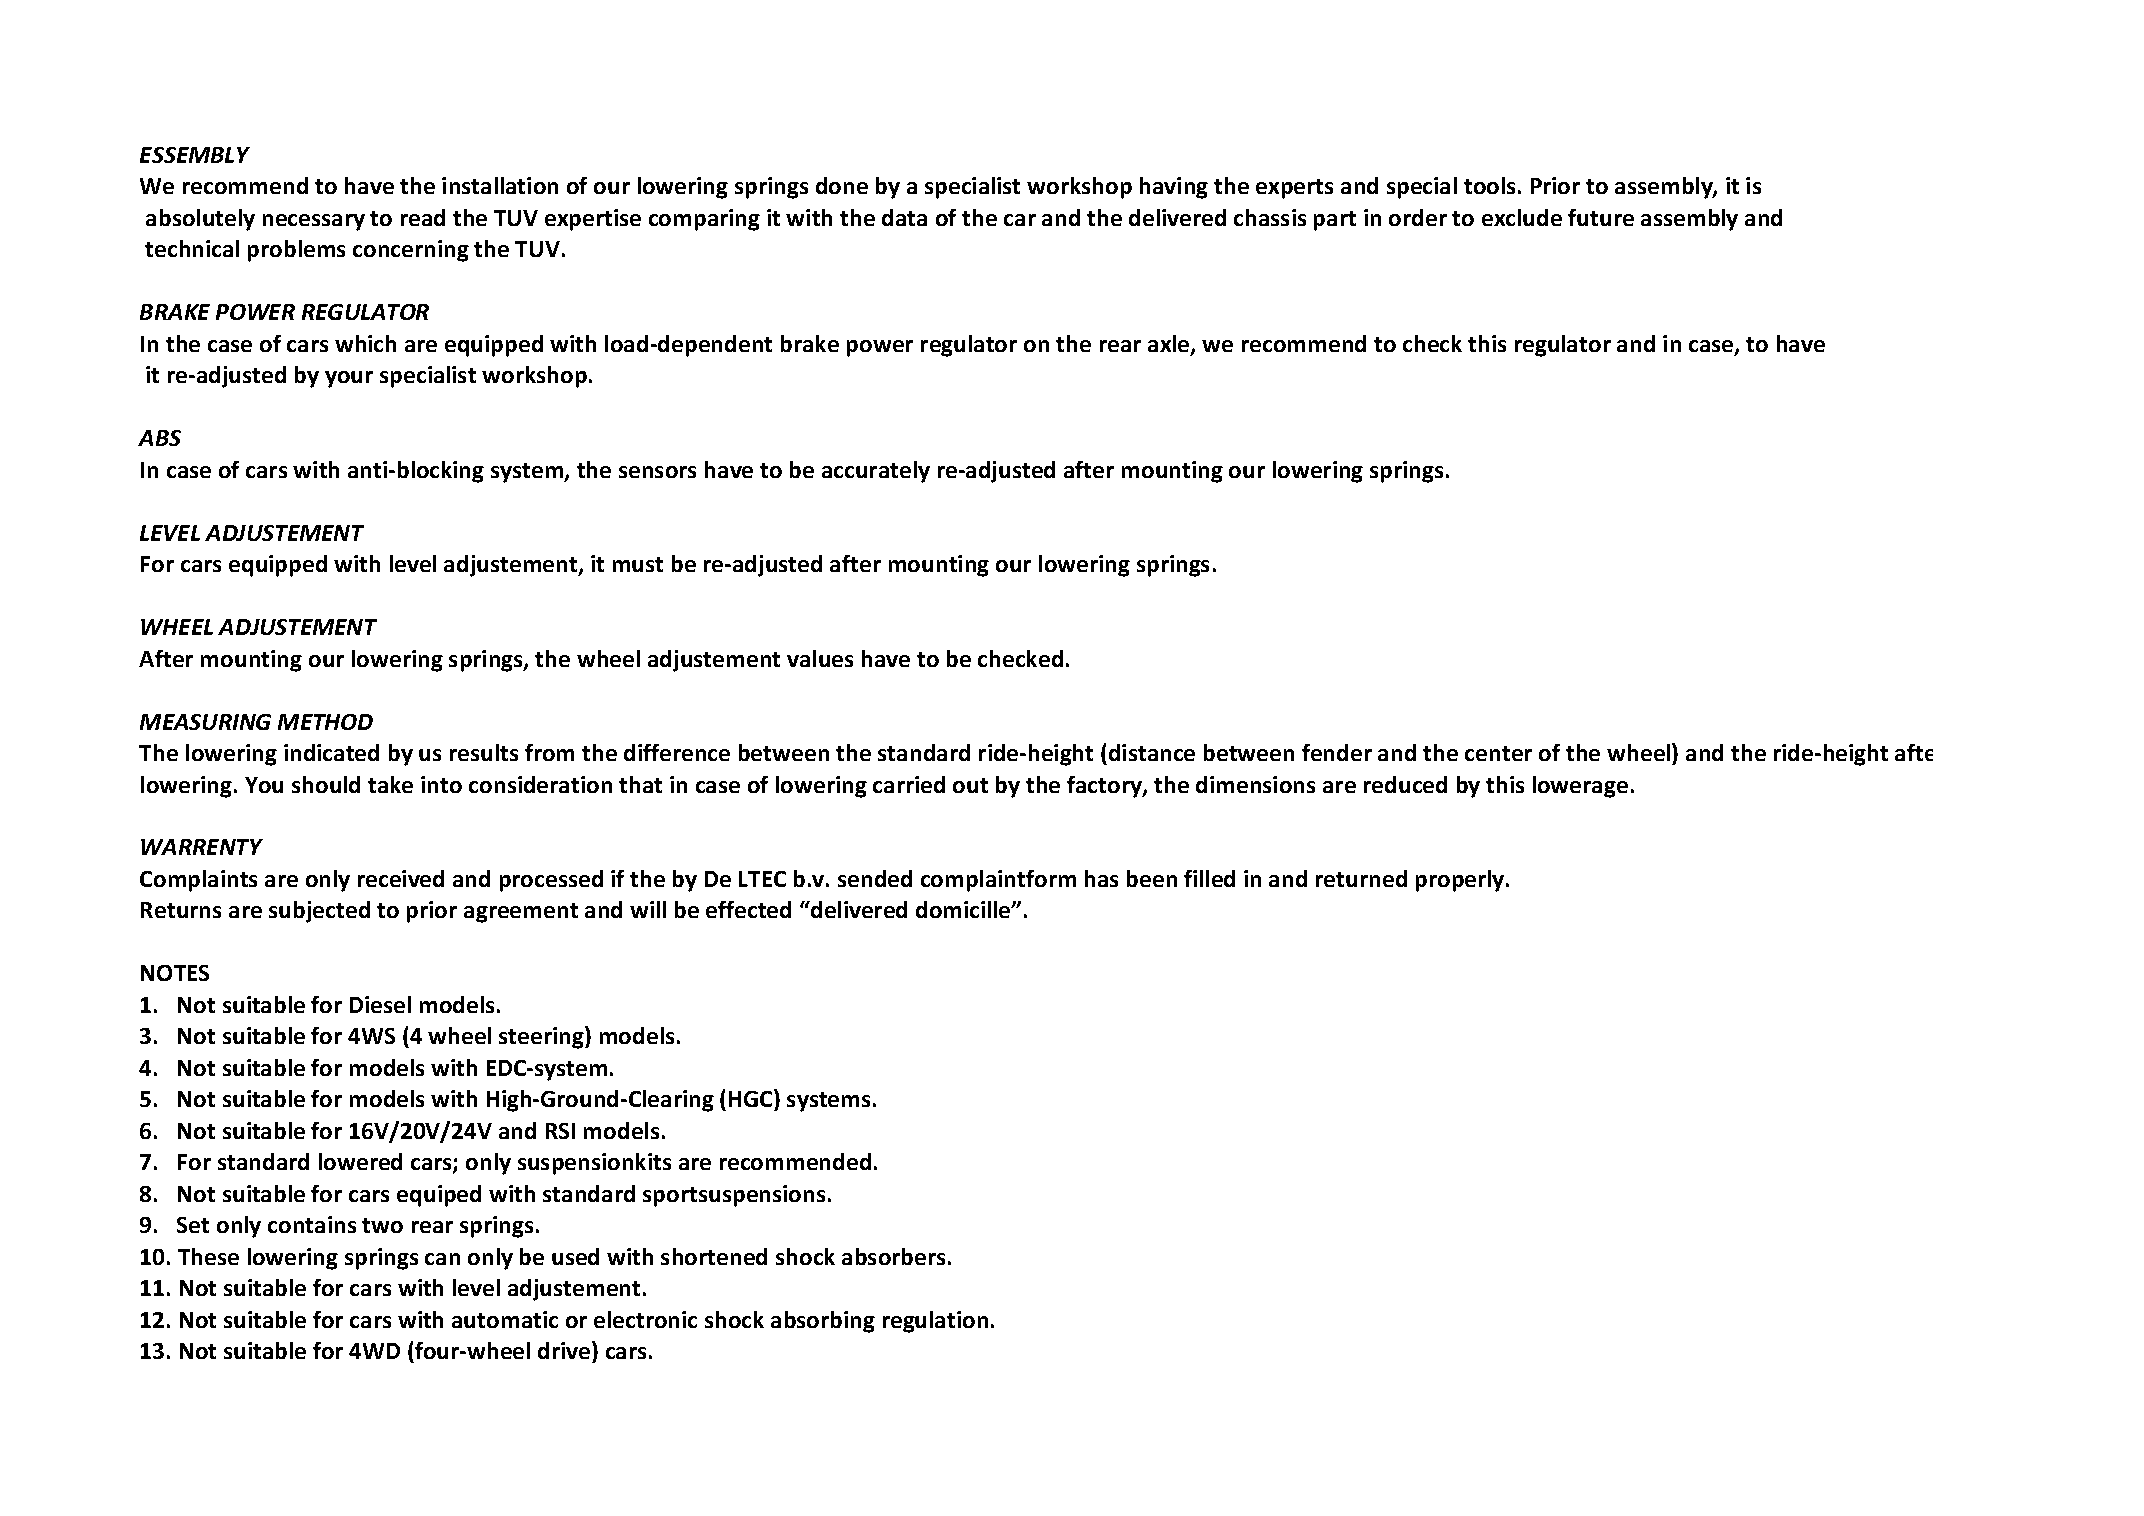  I want to click on values, so click(820, 658).
